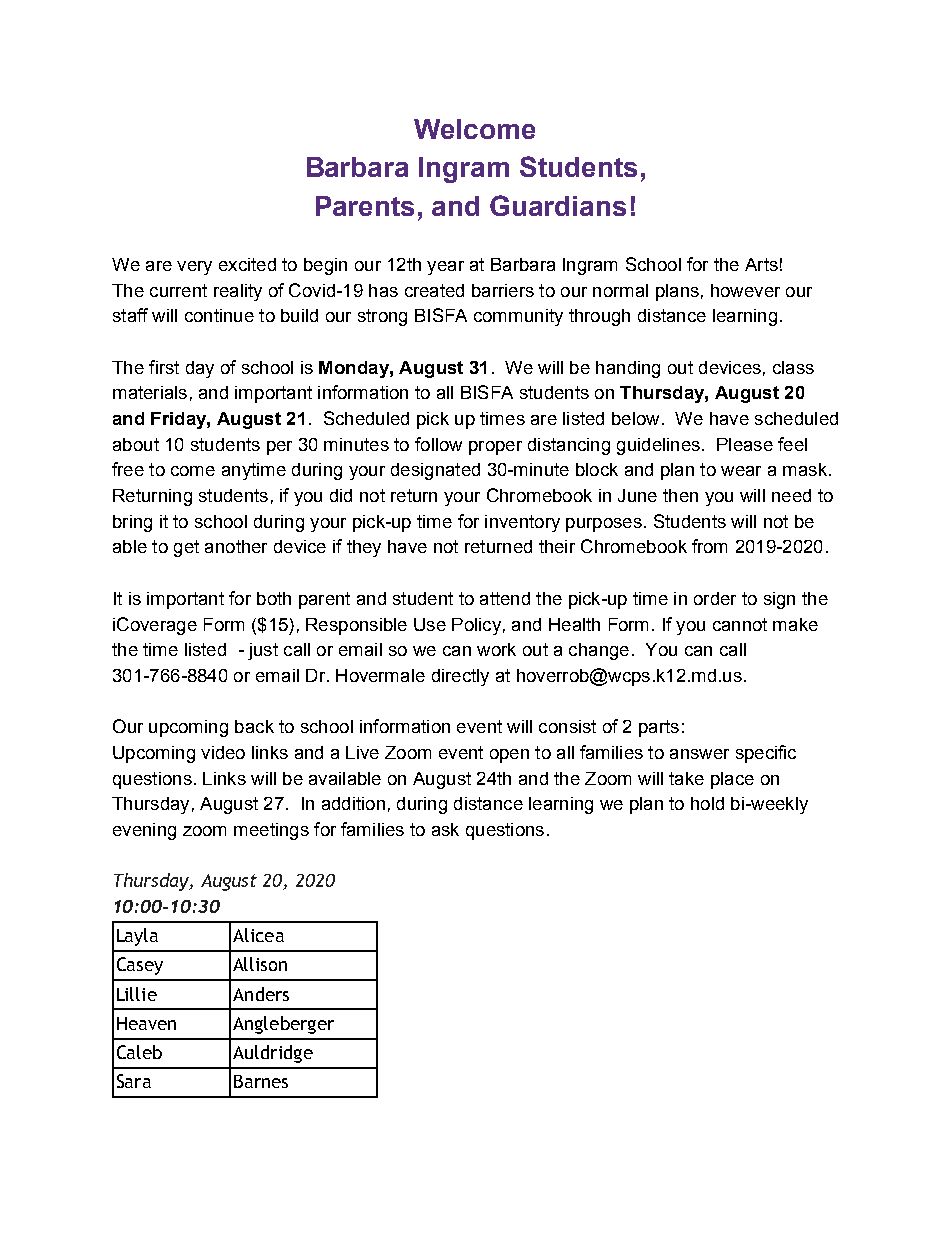 The height and width of the image is (1233, 952). Describe the element at coordinates (136, 444) in the image. I see `about` at that location.
